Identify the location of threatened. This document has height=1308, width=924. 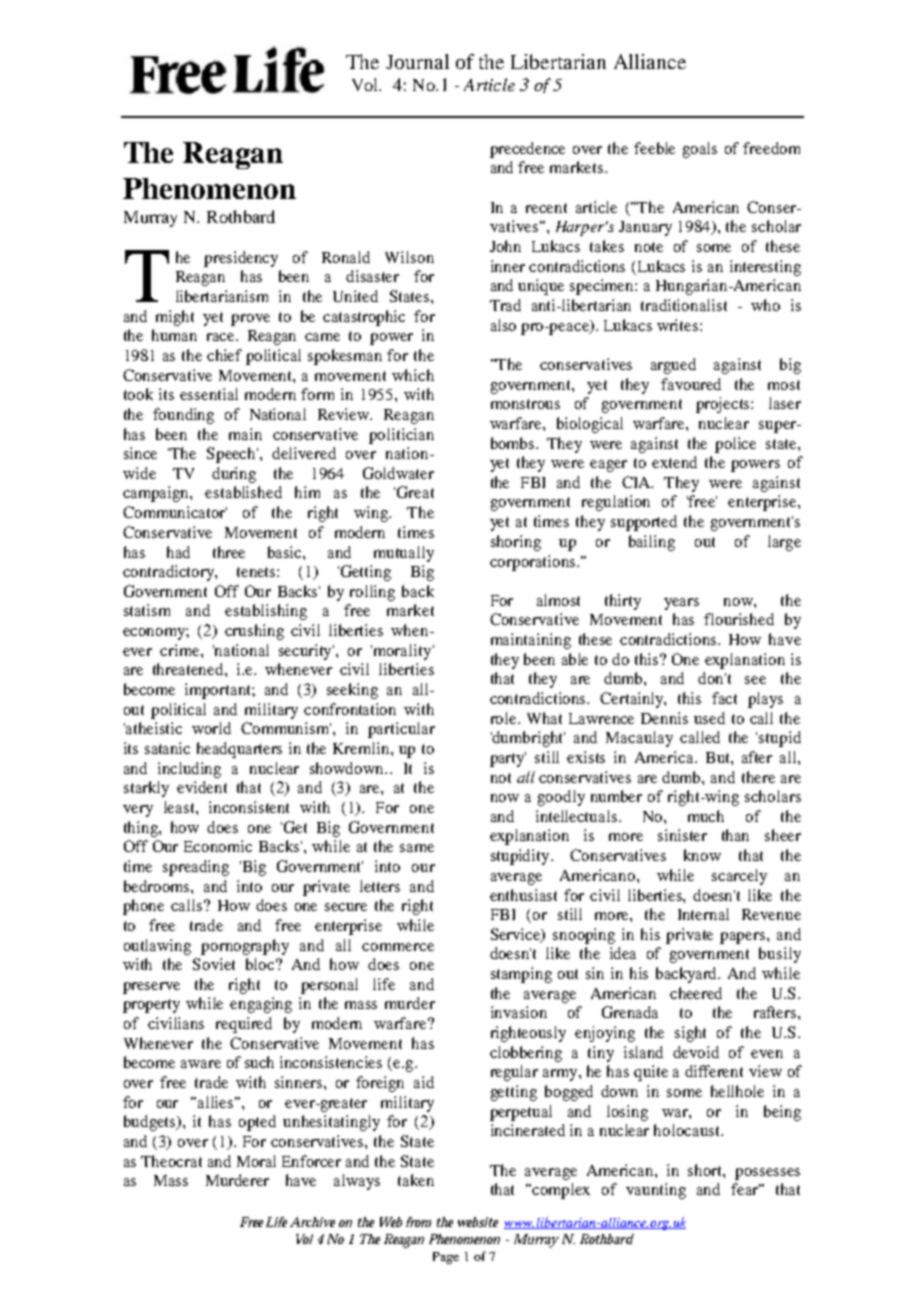
(189, 669).
